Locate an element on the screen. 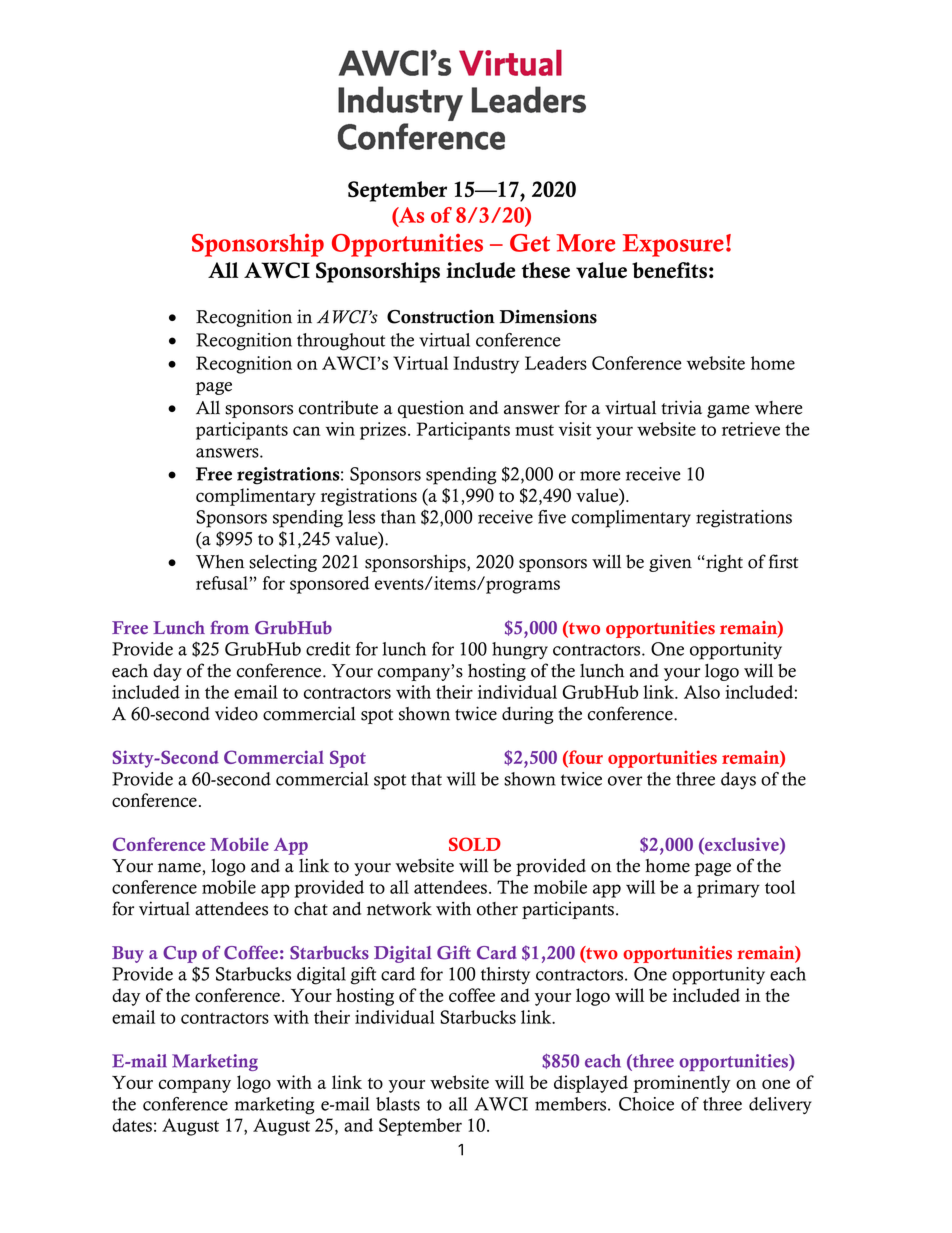 The height and width of the screenshot is (1233, 952). retrieve is located at coordinates (751, 429).
